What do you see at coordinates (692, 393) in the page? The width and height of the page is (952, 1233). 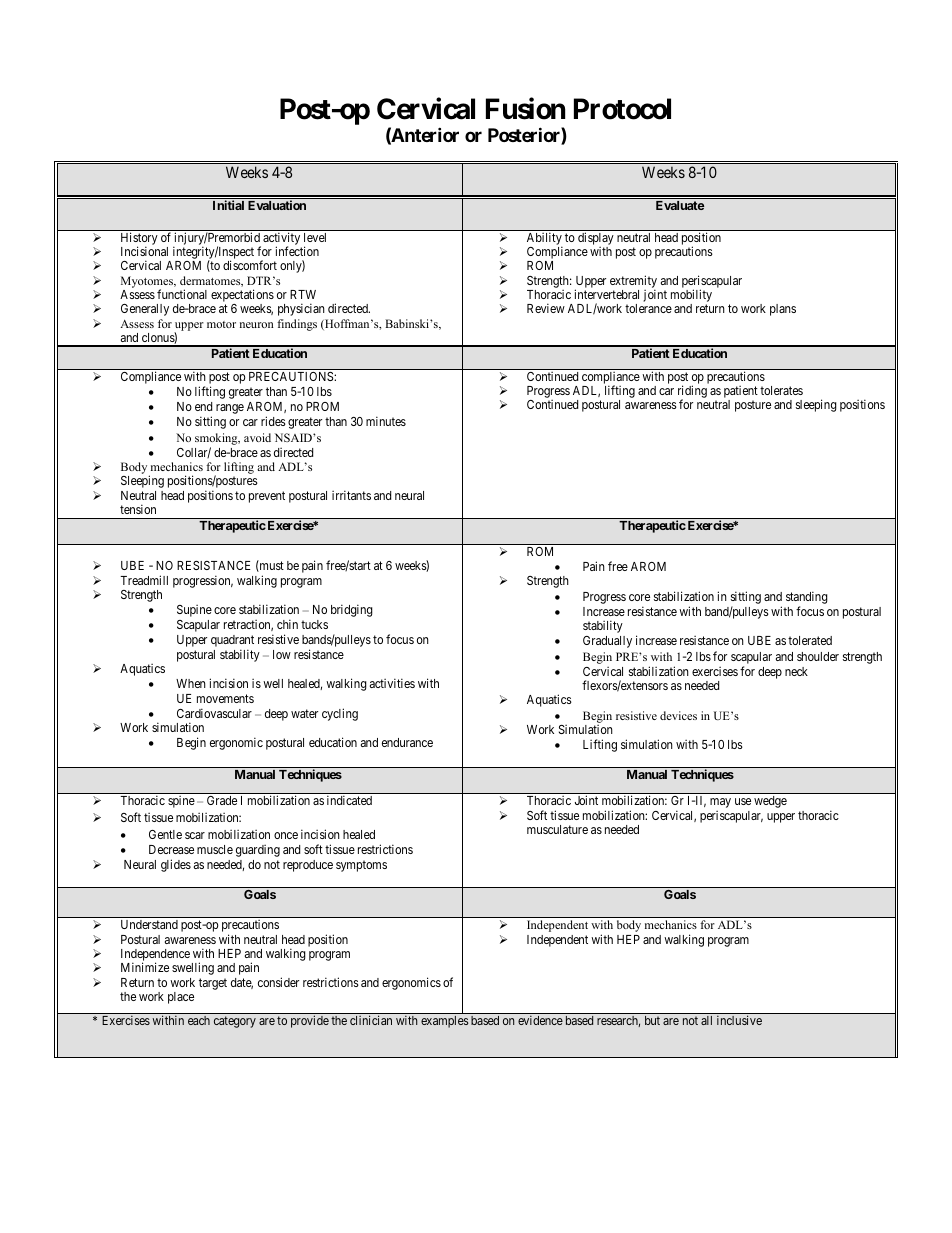 I see `riding` at bounding box center [692, 393].
